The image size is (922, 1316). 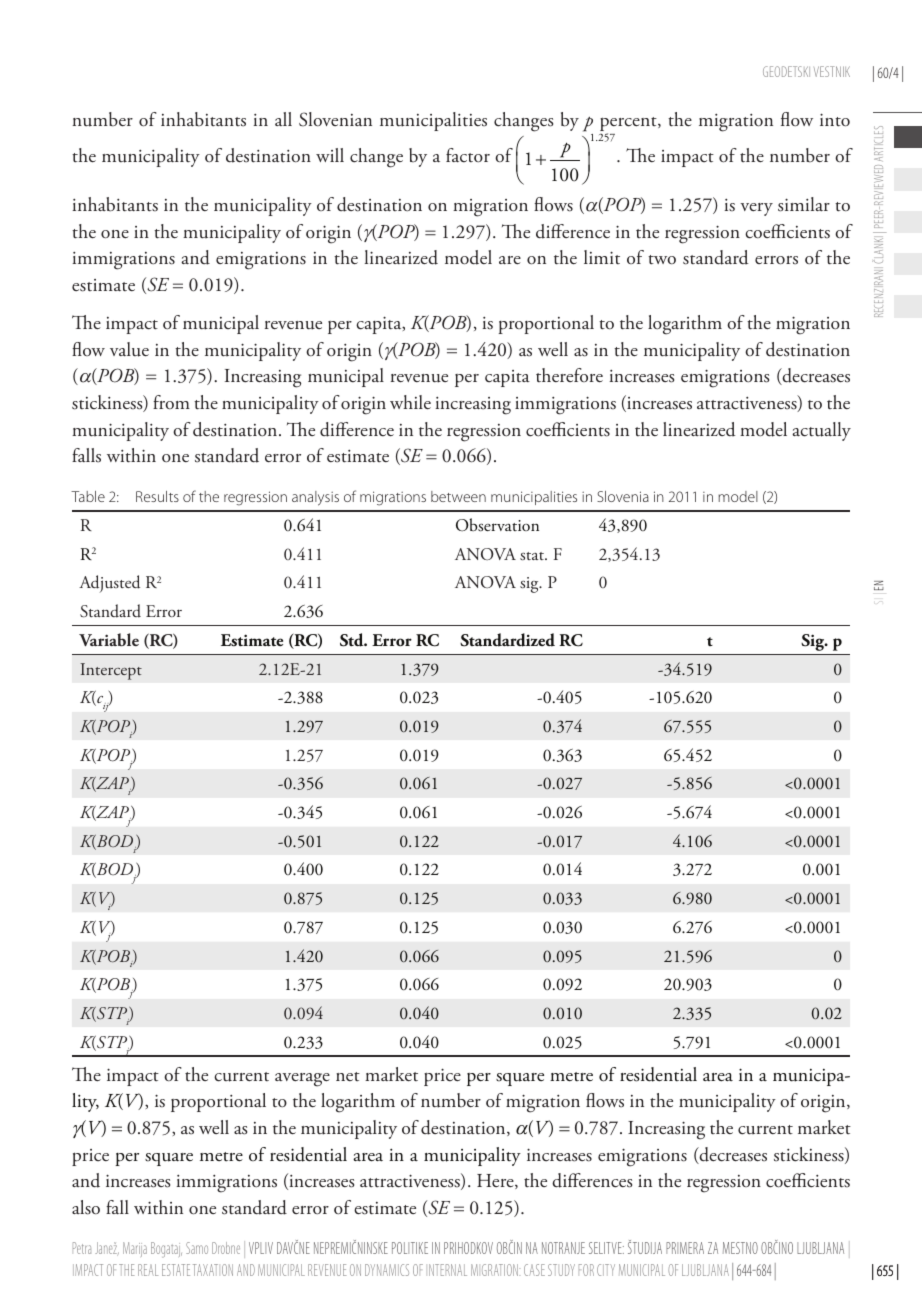 What do you see at coordinates (685, 1248) in the screenshot?
I see `PRIMERA` at bounding box center [685, 1248].
